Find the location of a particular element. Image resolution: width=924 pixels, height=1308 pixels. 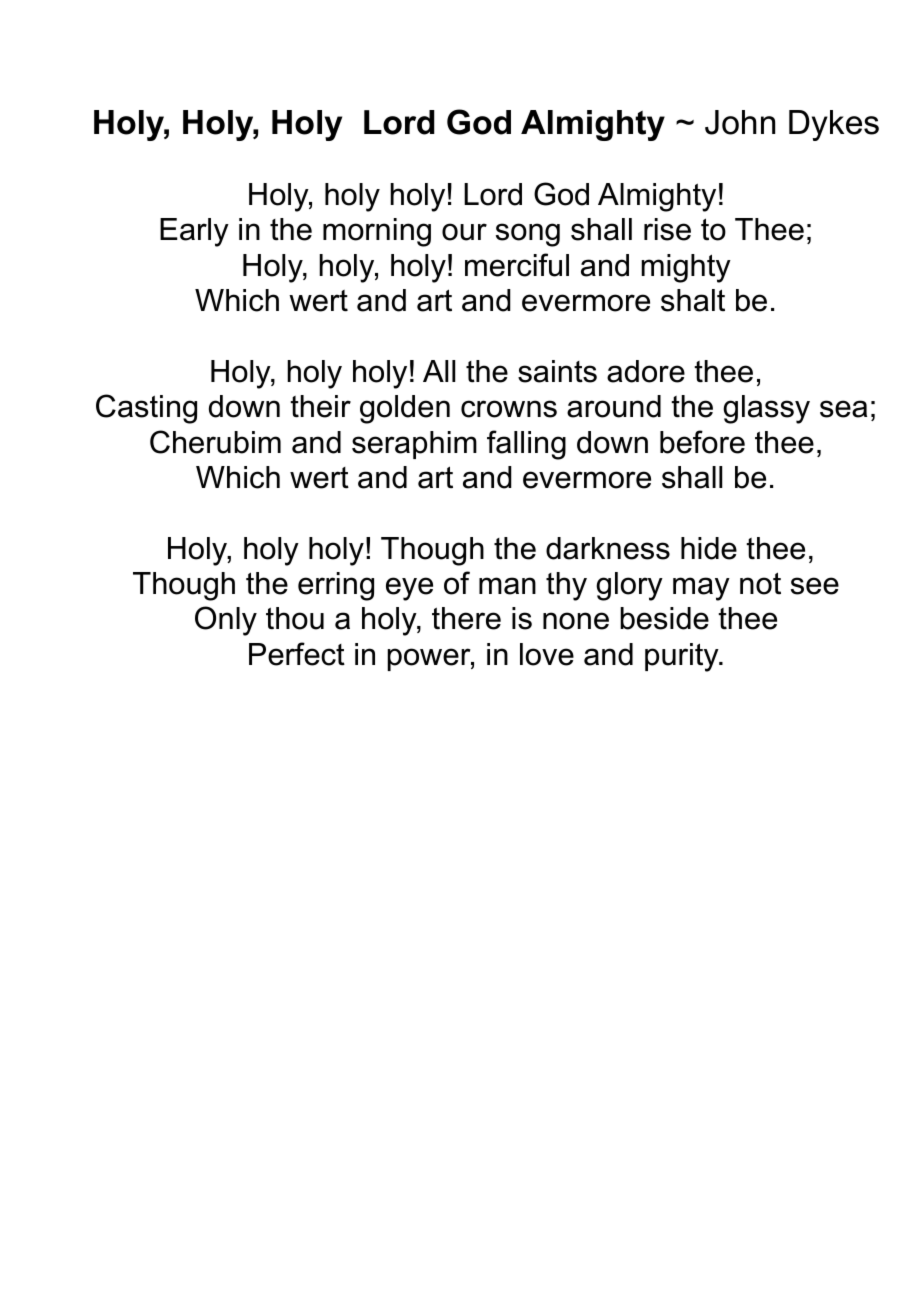

crowns is located at coordinates (509, 409).
